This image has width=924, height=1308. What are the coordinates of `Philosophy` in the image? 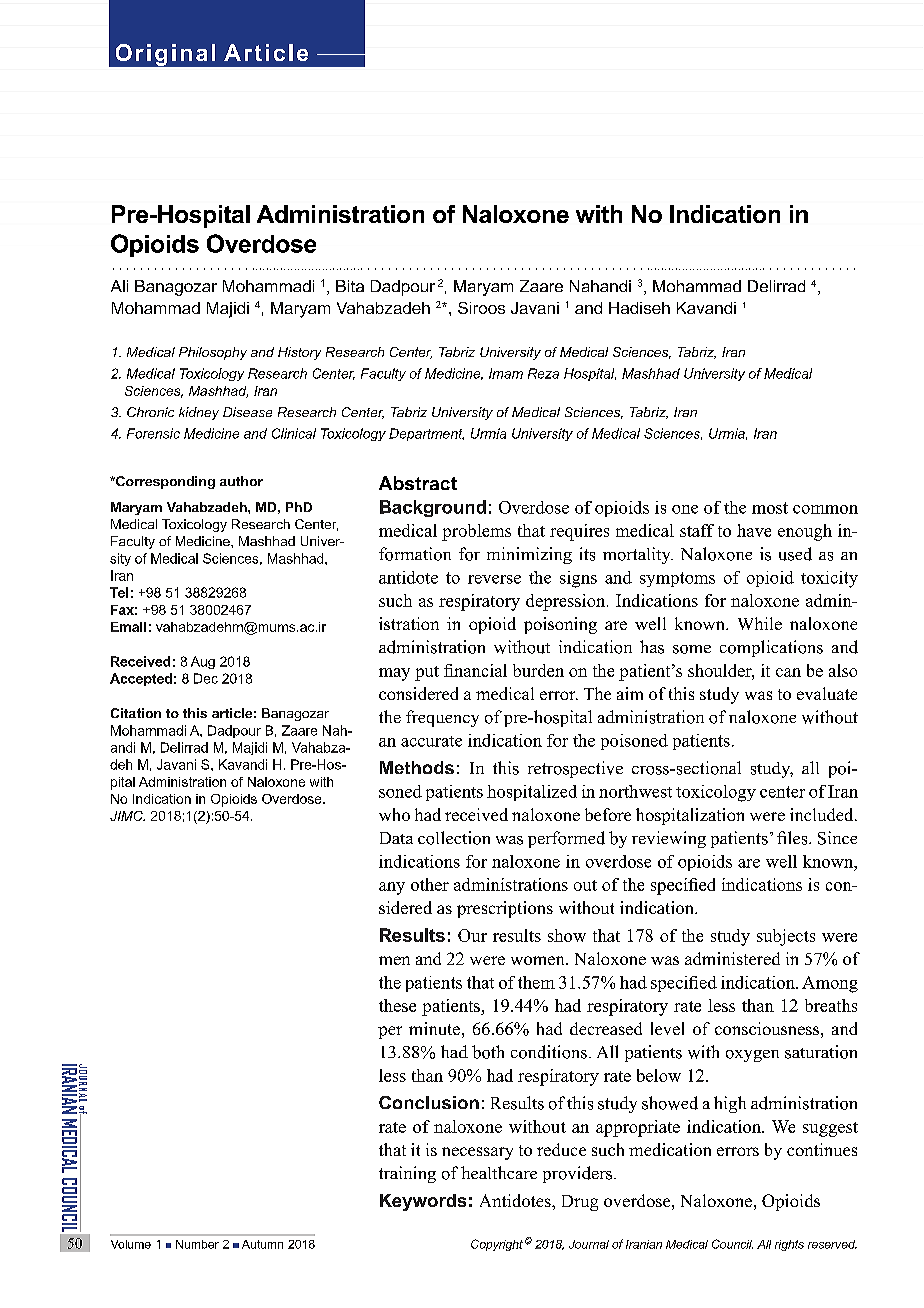 It's located at (213, 353).
